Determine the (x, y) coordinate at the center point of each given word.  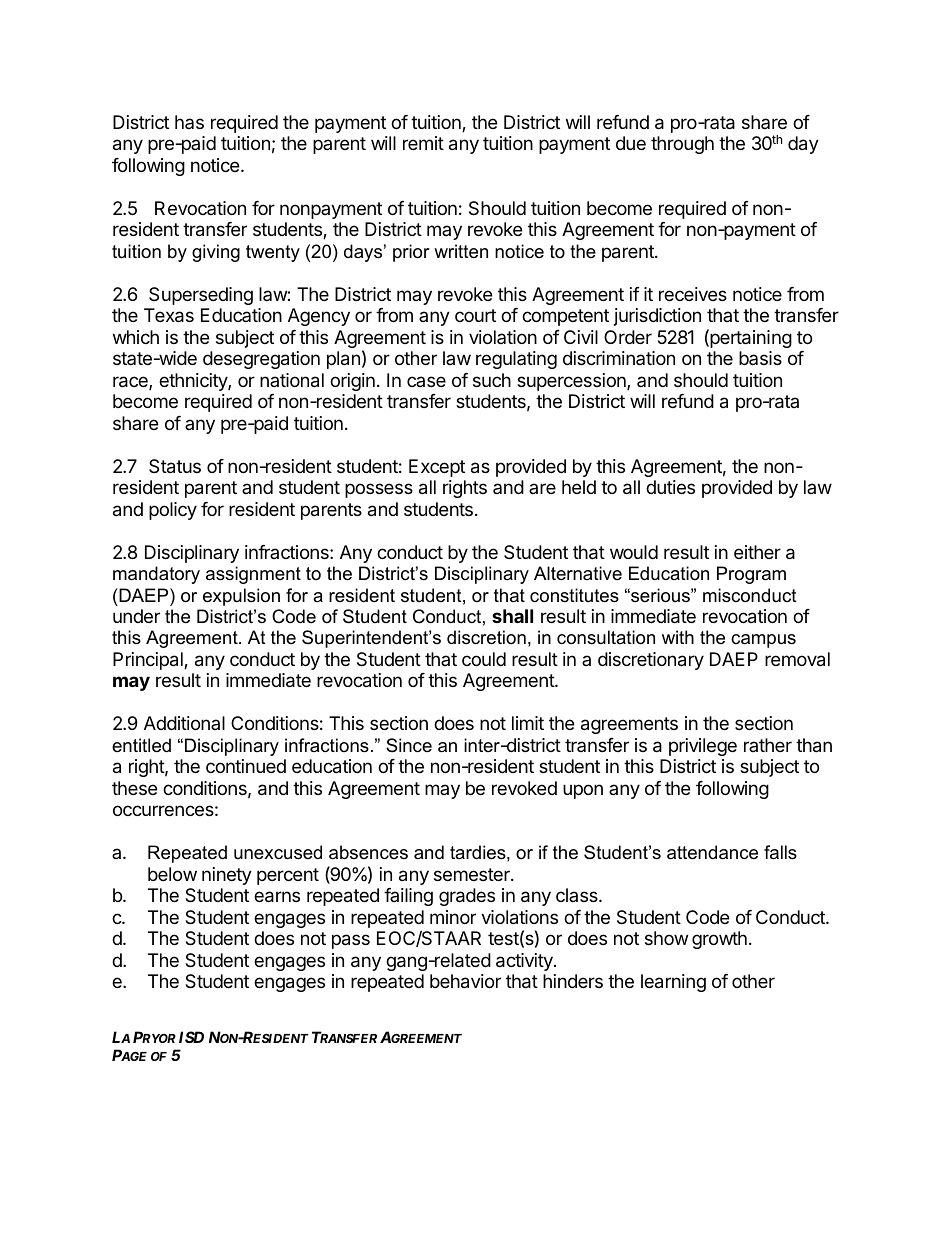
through (682, 145)
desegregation (261, 360)
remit (423, 143)
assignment (253, 575)
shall (512, 616)
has (189, 122)
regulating (516, 360)
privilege (703, 747)
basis (760, 358)
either (757, 552)
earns (277, 897)
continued (246, 766)
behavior (465, 981)
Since (409, 745)
